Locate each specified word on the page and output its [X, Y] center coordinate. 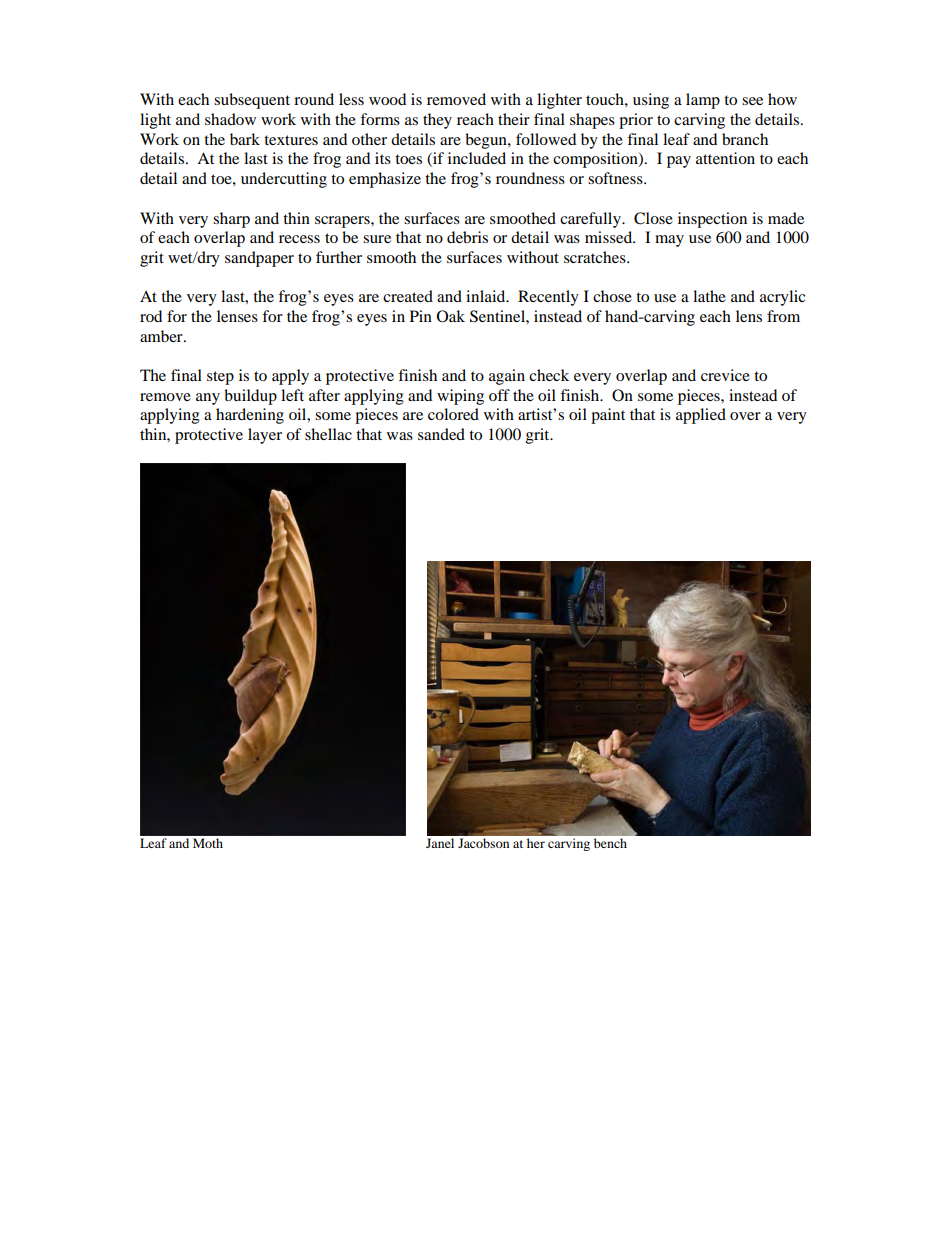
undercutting [284, 180]
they [437, 121]
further [339, 257]
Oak [451, 316]
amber [162, 336]
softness [616, 178]
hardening [250, 416]
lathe [709, 296]
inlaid [487, 296]
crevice [725, 375]
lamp [703, 101]
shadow [230, 119]
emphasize [385, 180]
